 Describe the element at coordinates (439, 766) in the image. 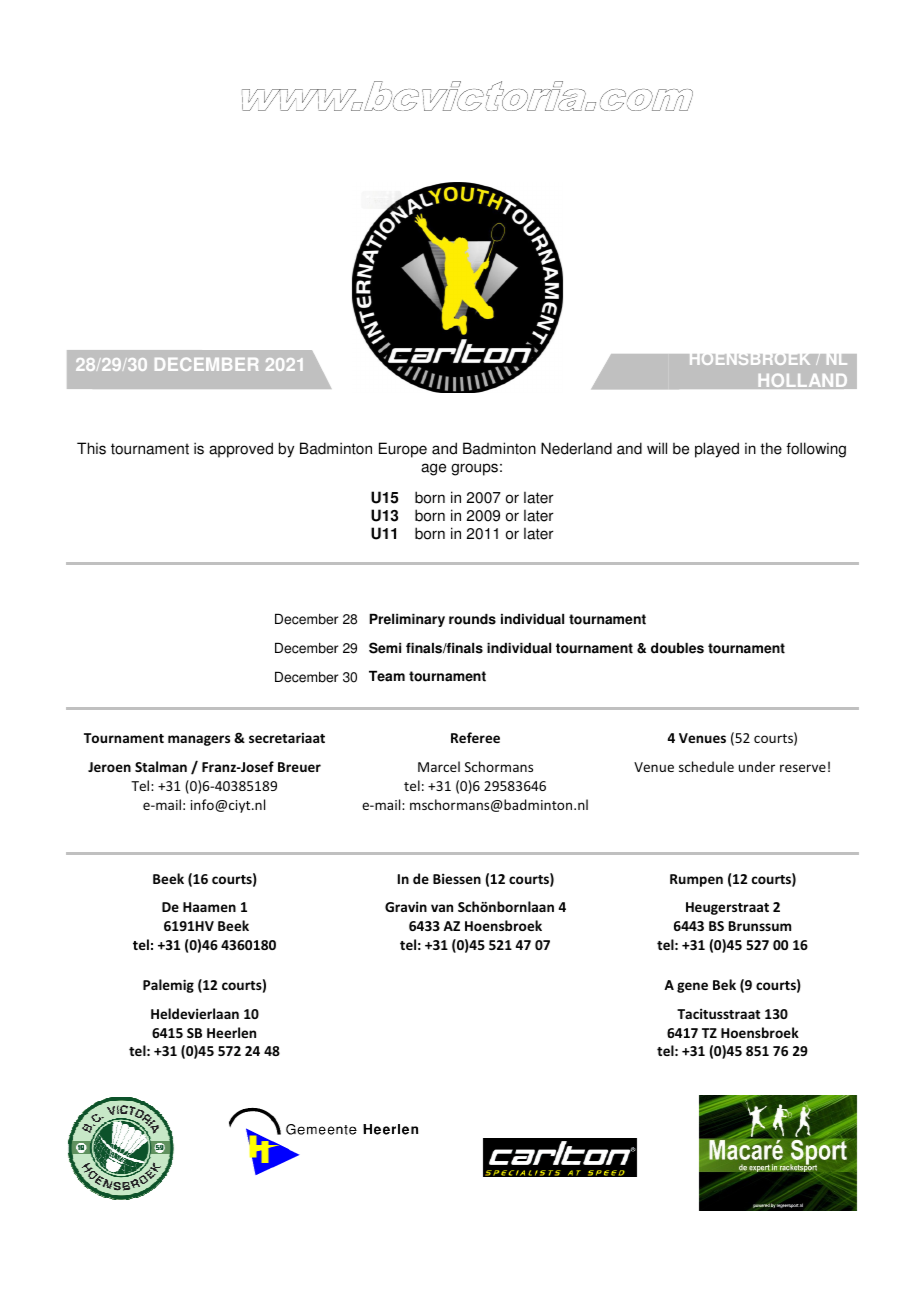

I see `Marcel` at that location.
